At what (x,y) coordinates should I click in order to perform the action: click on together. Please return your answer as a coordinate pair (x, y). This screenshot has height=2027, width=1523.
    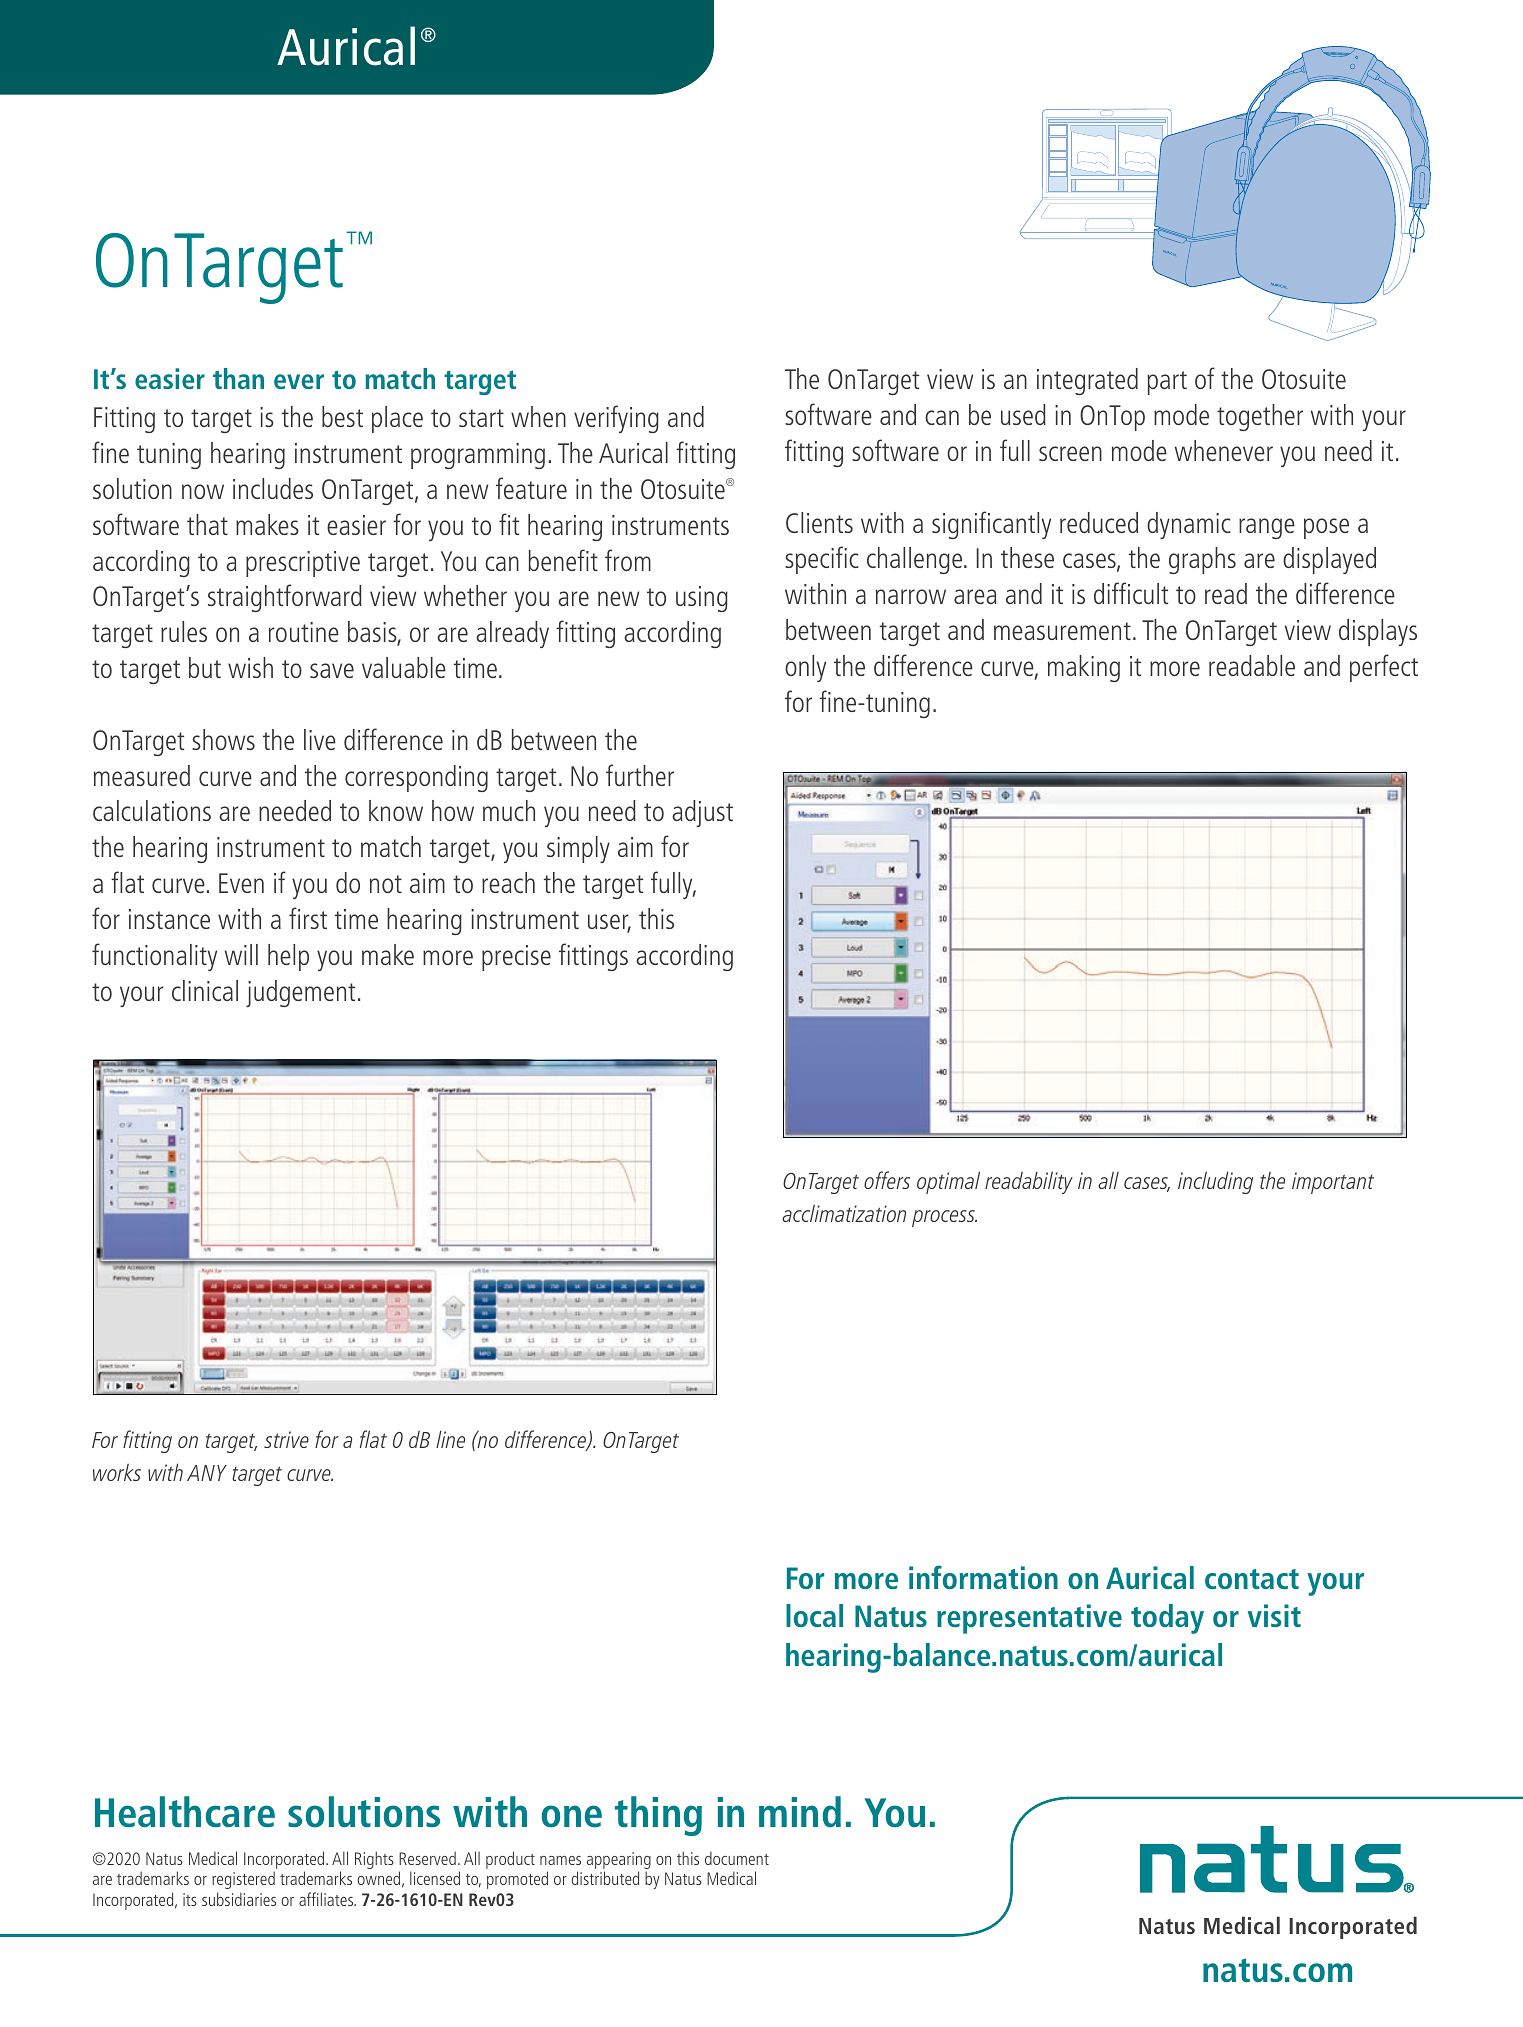
    Looking at the image, I should click on (1260, 417).
